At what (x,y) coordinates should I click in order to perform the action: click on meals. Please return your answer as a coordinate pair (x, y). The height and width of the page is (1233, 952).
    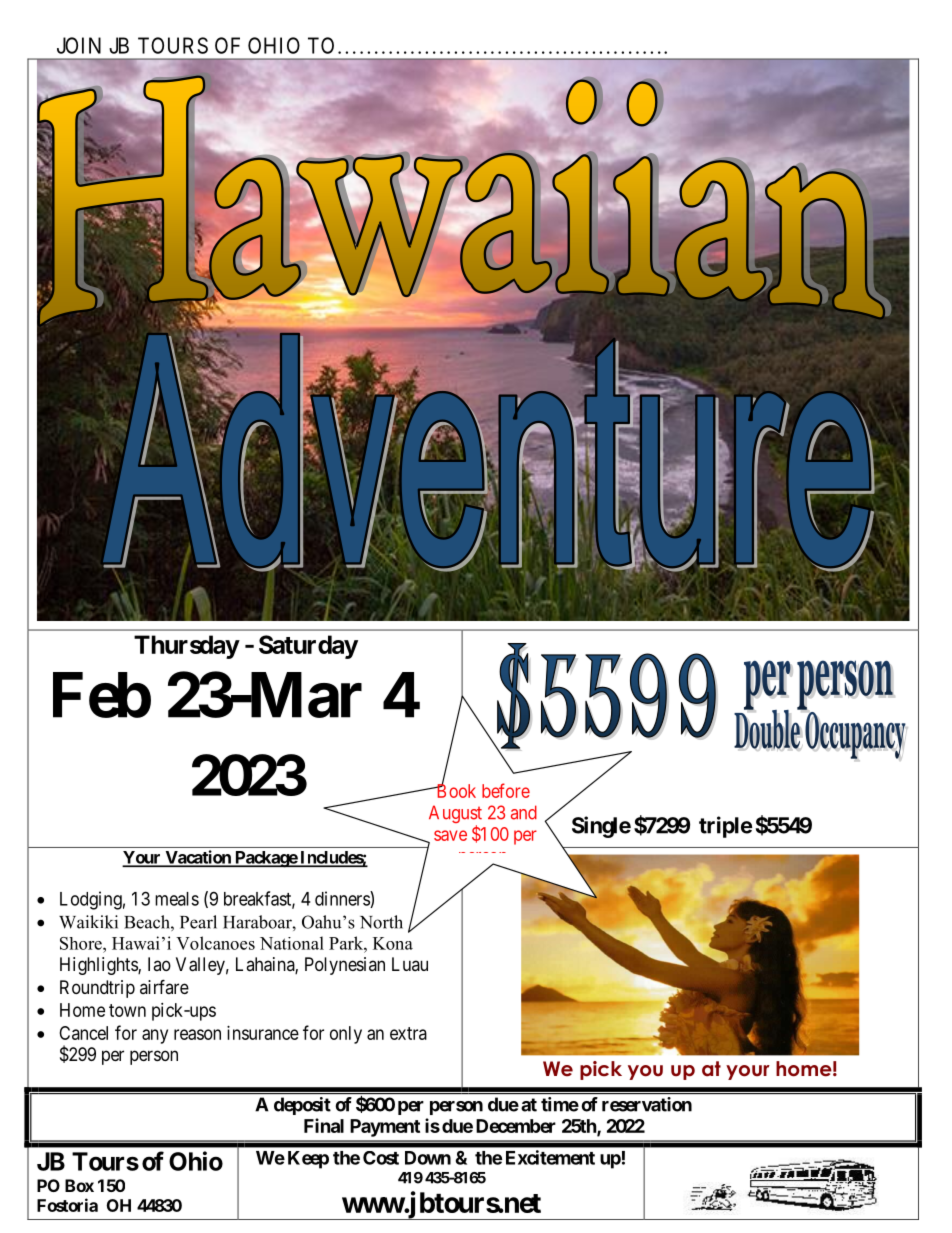
    Looking at the image, I should click on (177, 899).
